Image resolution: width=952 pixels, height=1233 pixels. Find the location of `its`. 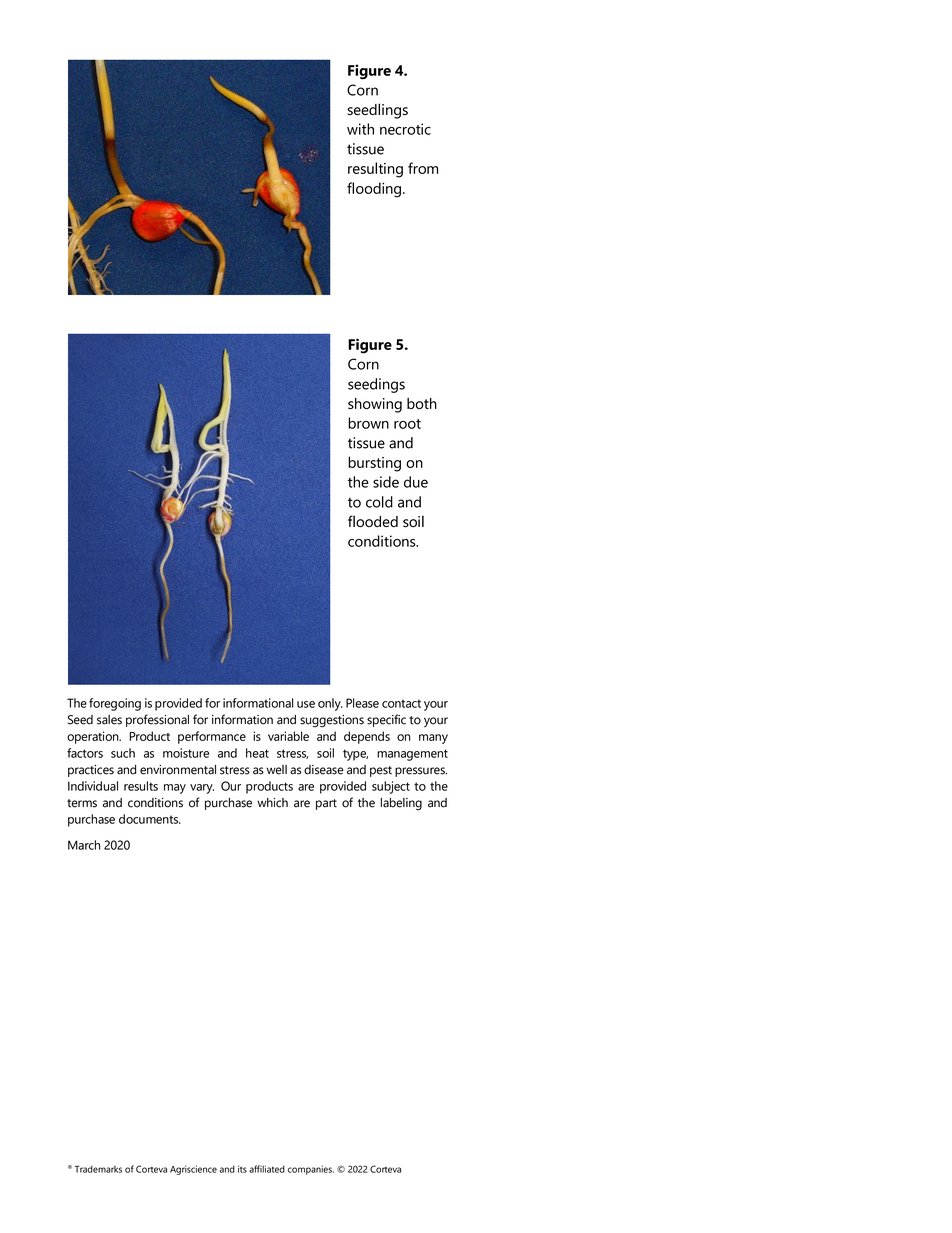

its is located at coordinates (242, 1169).
